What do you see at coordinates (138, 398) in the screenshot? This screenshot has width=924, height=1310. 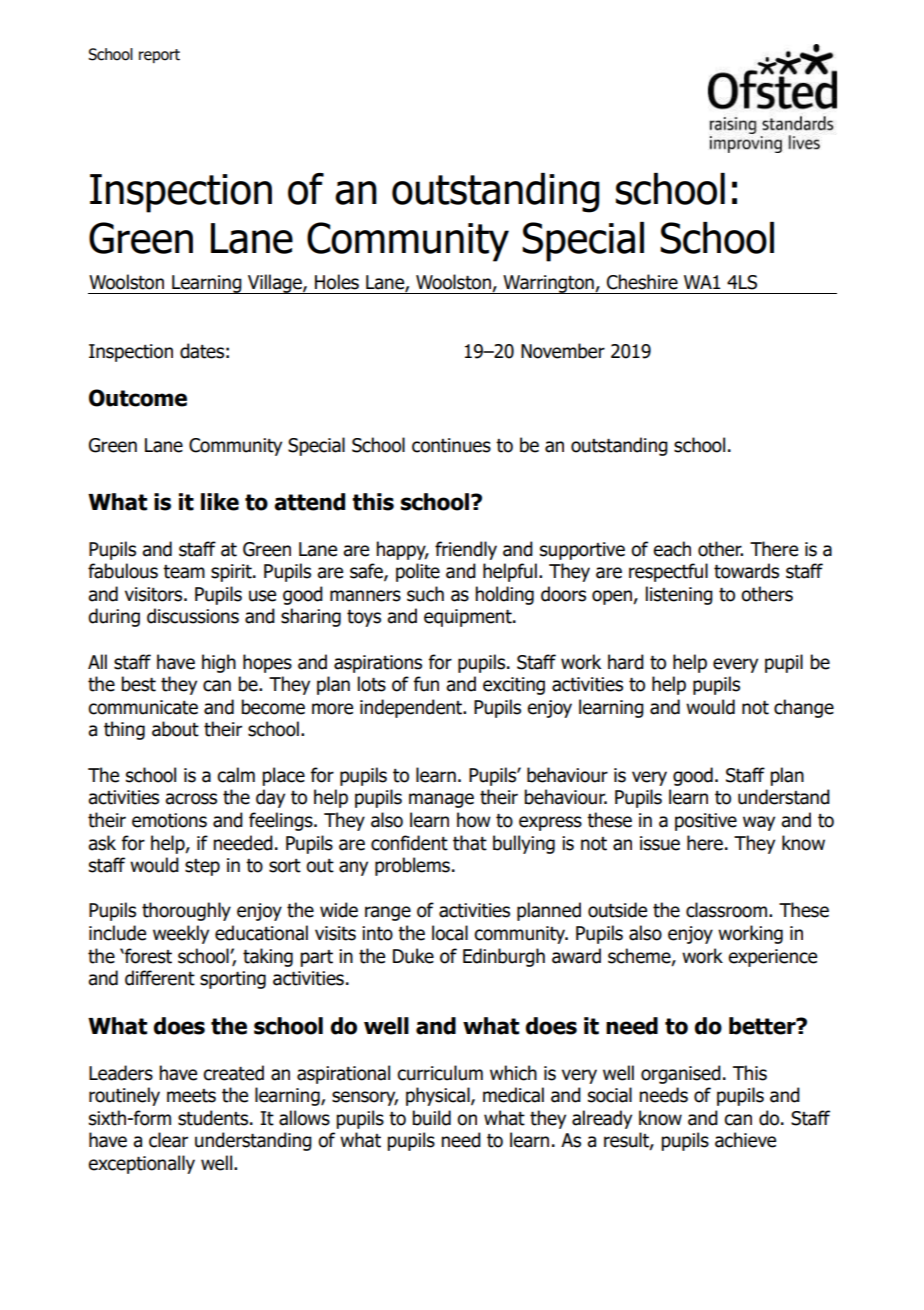 I see `Outcome` at bounding box center [138, 398].
